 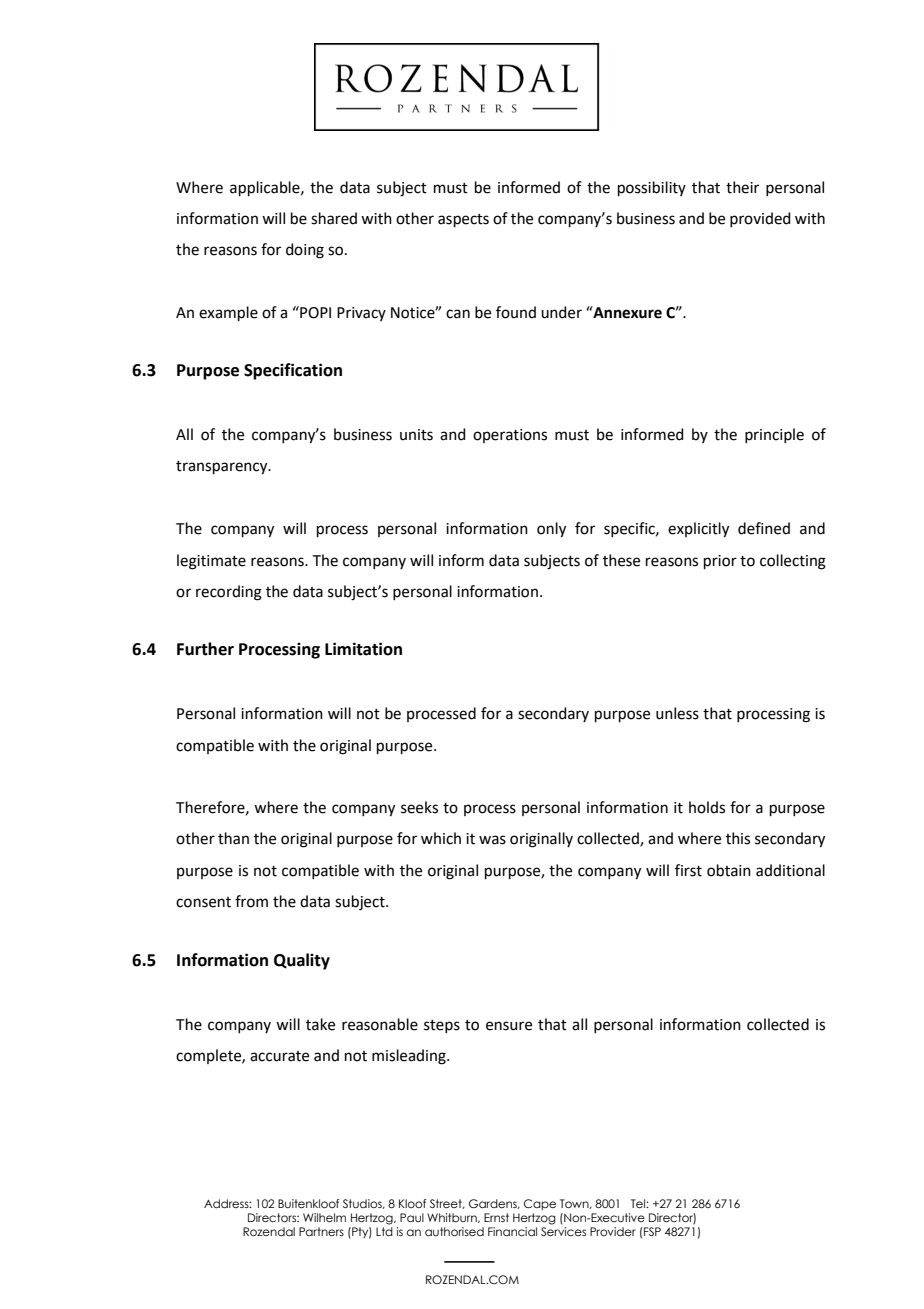 I want to click on doing, so click(x=305, y=251).
